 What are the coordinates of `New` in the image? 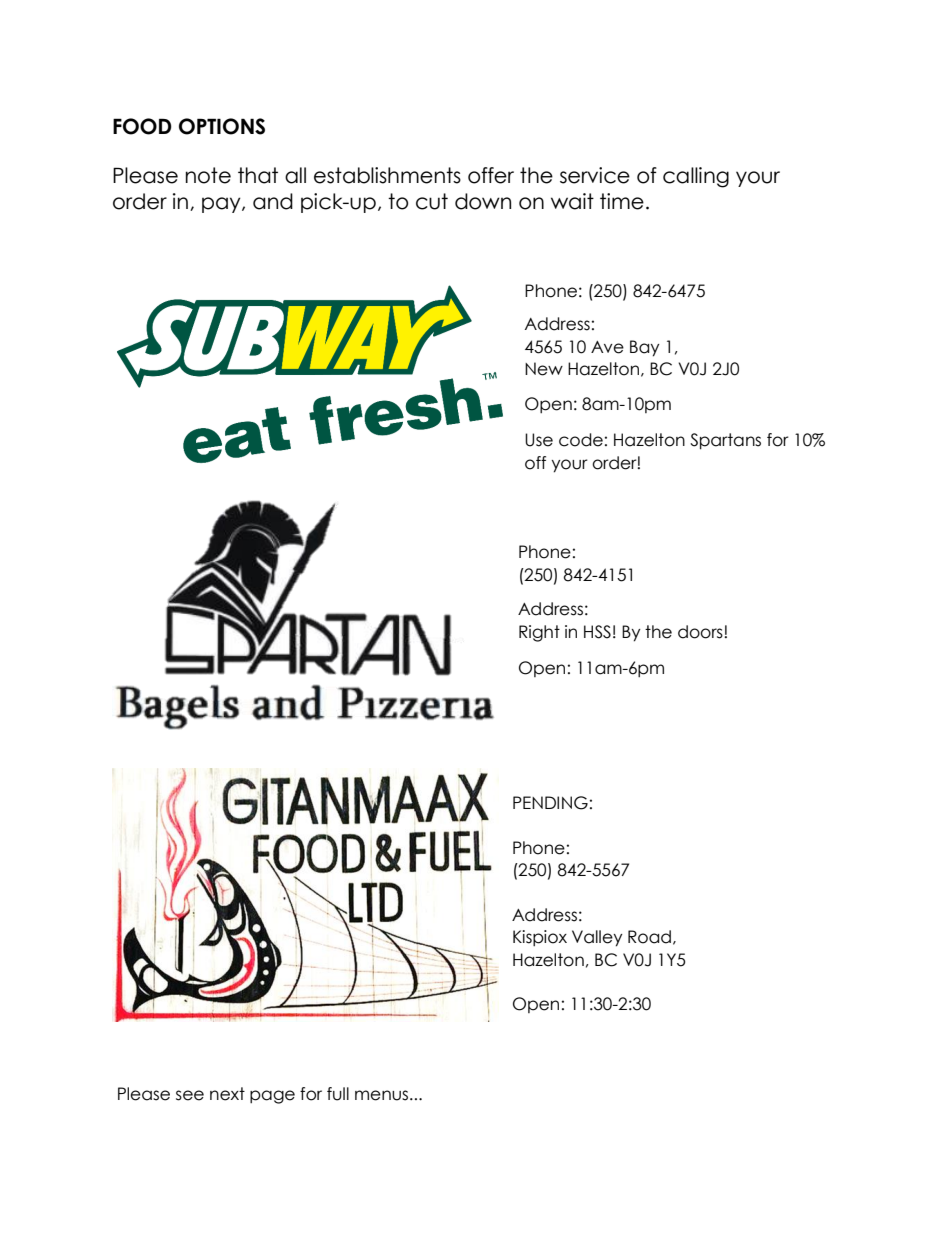 It's located at (544, 369).
